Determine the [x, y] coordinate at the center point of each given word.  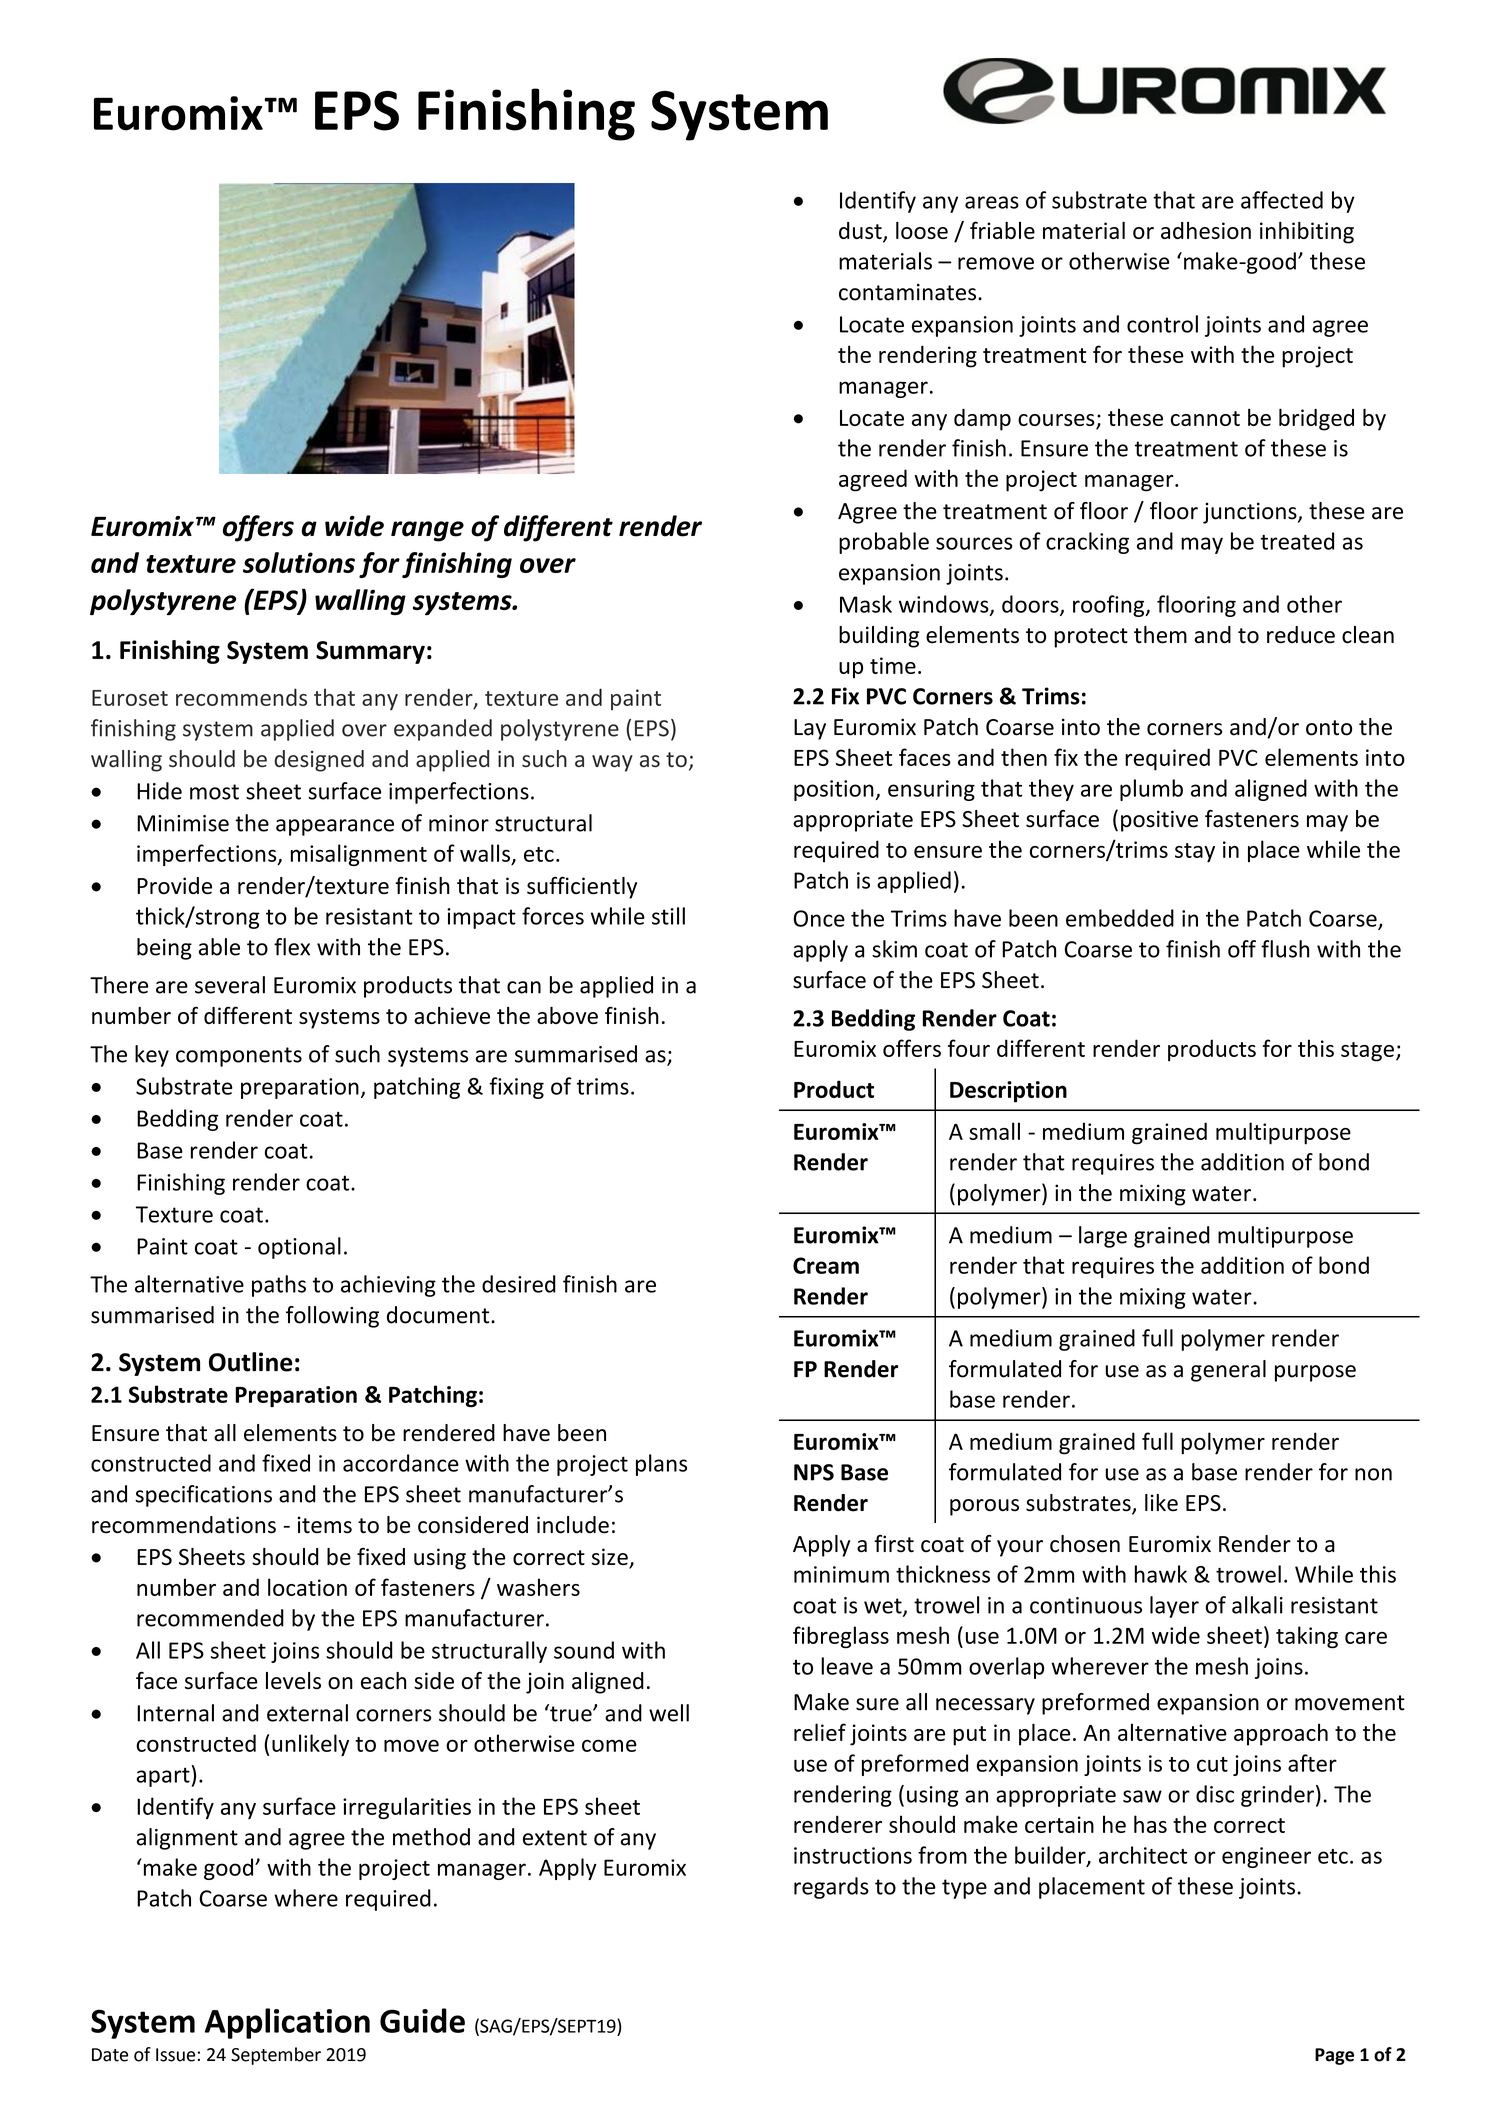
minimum [841, 1574]
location [307, 1587]
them [1160, 635]
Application [287, 2023]
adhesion [1206, 230]
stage [1367, 1052]
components [239, 1057]
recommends [241, 697]
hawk [1161, 1574]
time [893, 665]
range [427, 531]
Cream [826, 1265]
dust [861, 232]
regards [831, 1888]
